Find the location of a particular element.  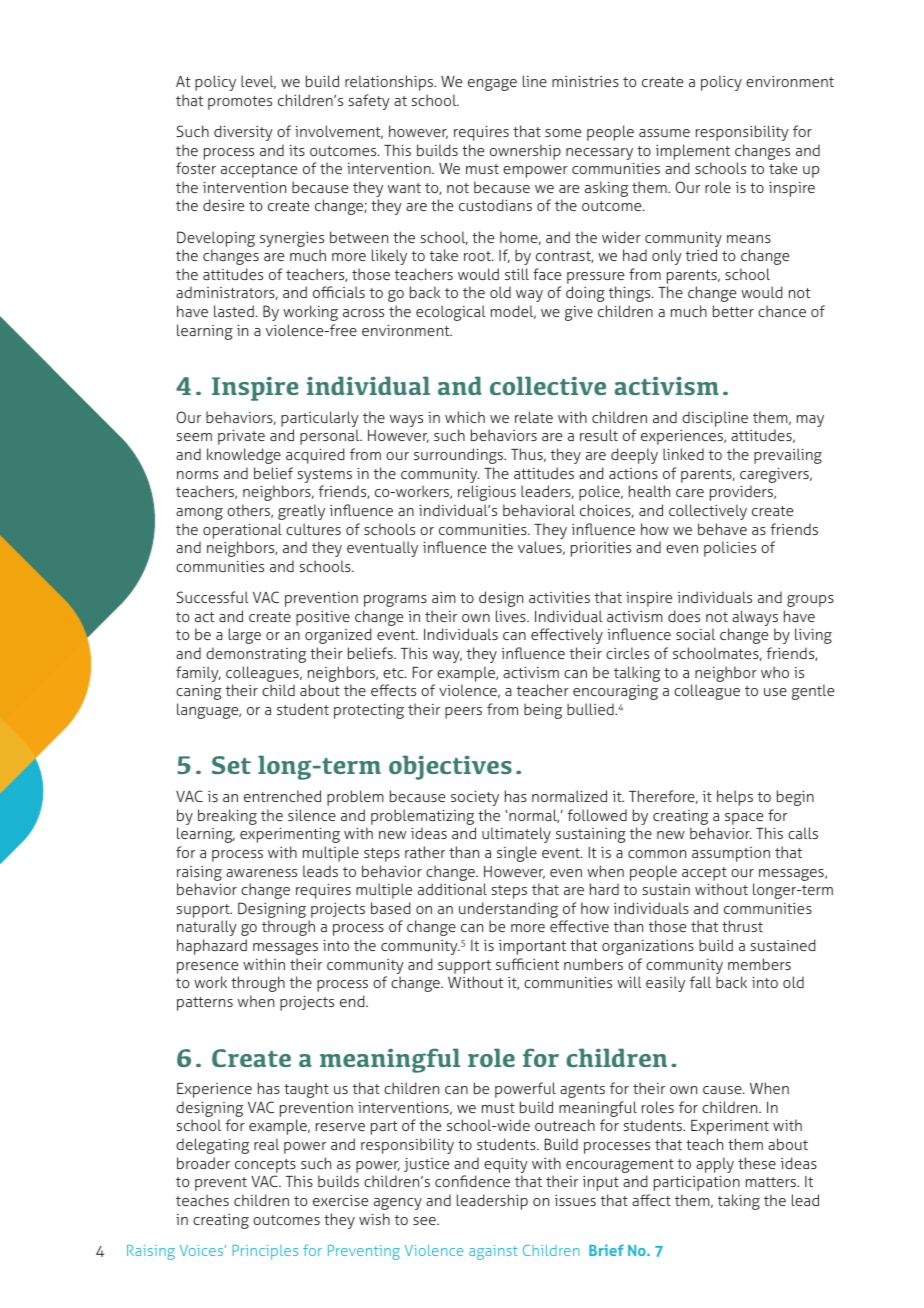

haphazard is located at coordinates (212, 947).
